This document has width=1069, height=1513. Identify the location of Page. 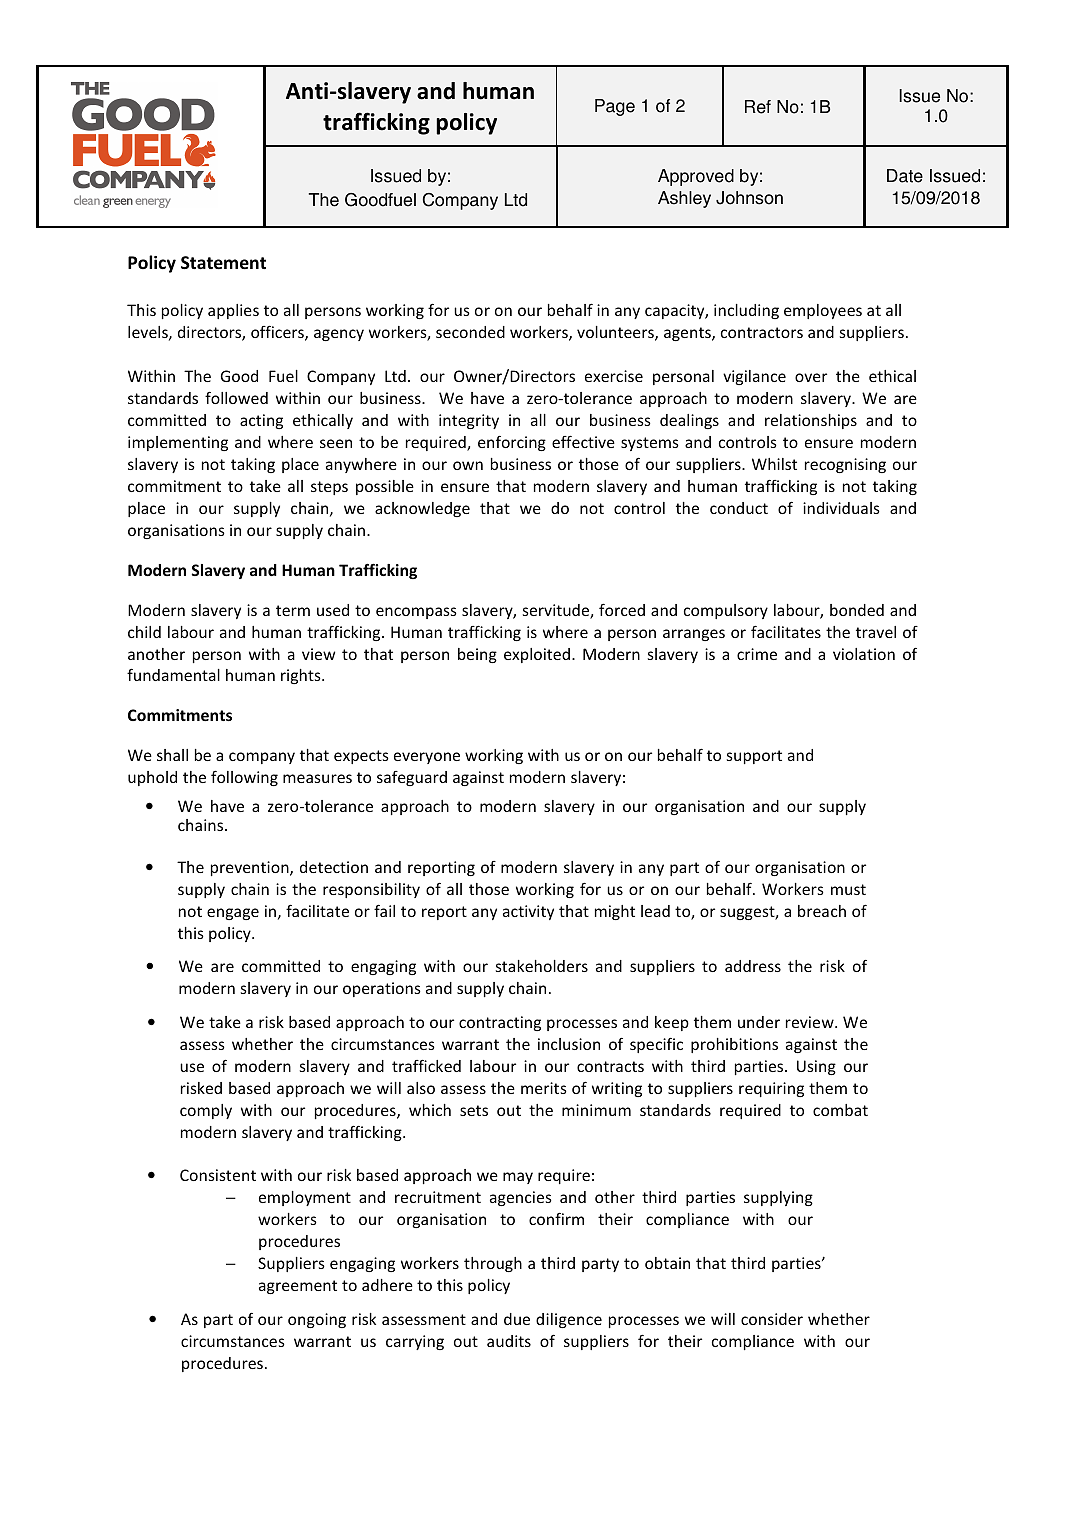
(615, 107).
